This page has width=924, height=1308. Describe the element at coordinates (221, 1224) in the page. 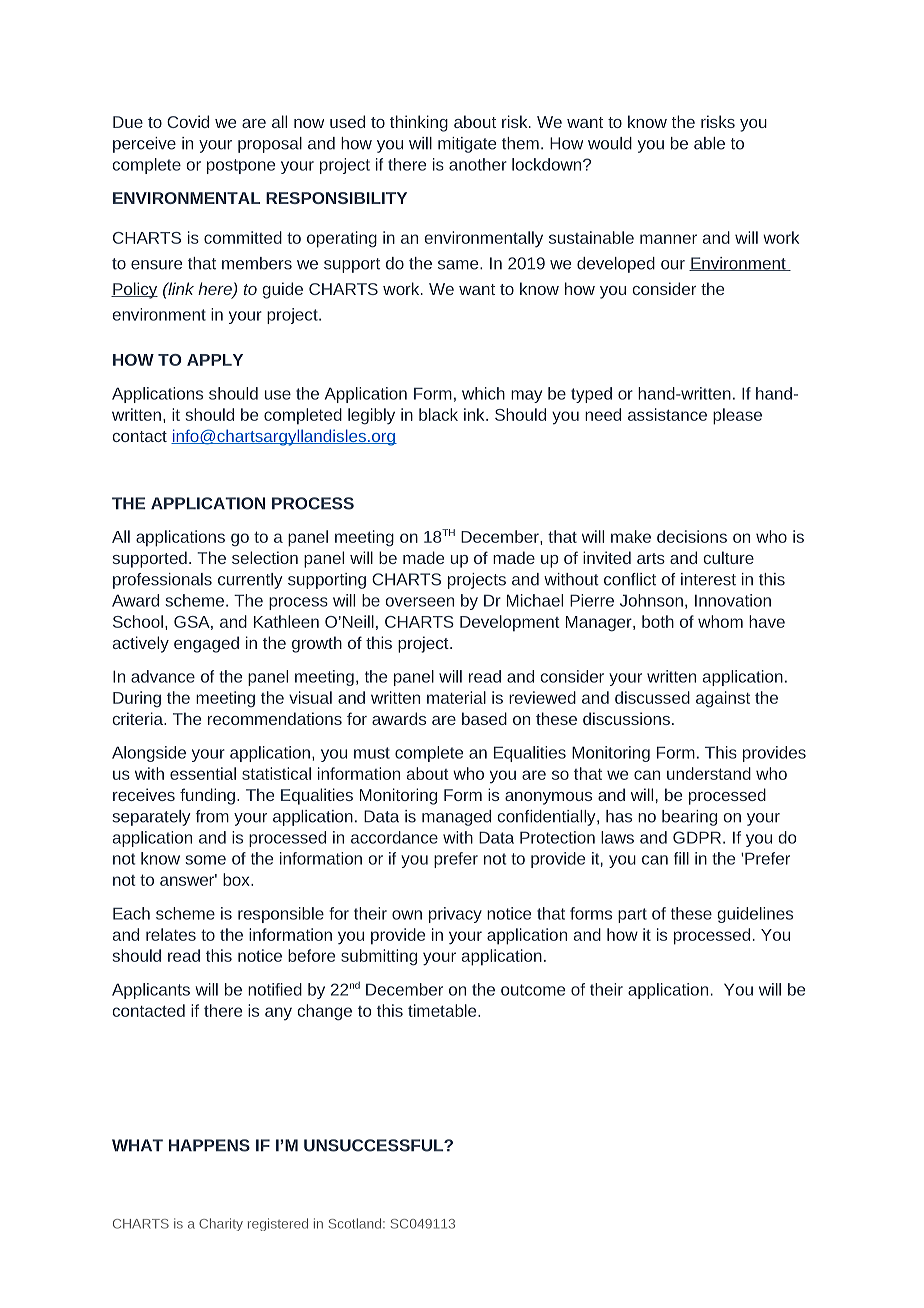

I see `Charity` at that location.
